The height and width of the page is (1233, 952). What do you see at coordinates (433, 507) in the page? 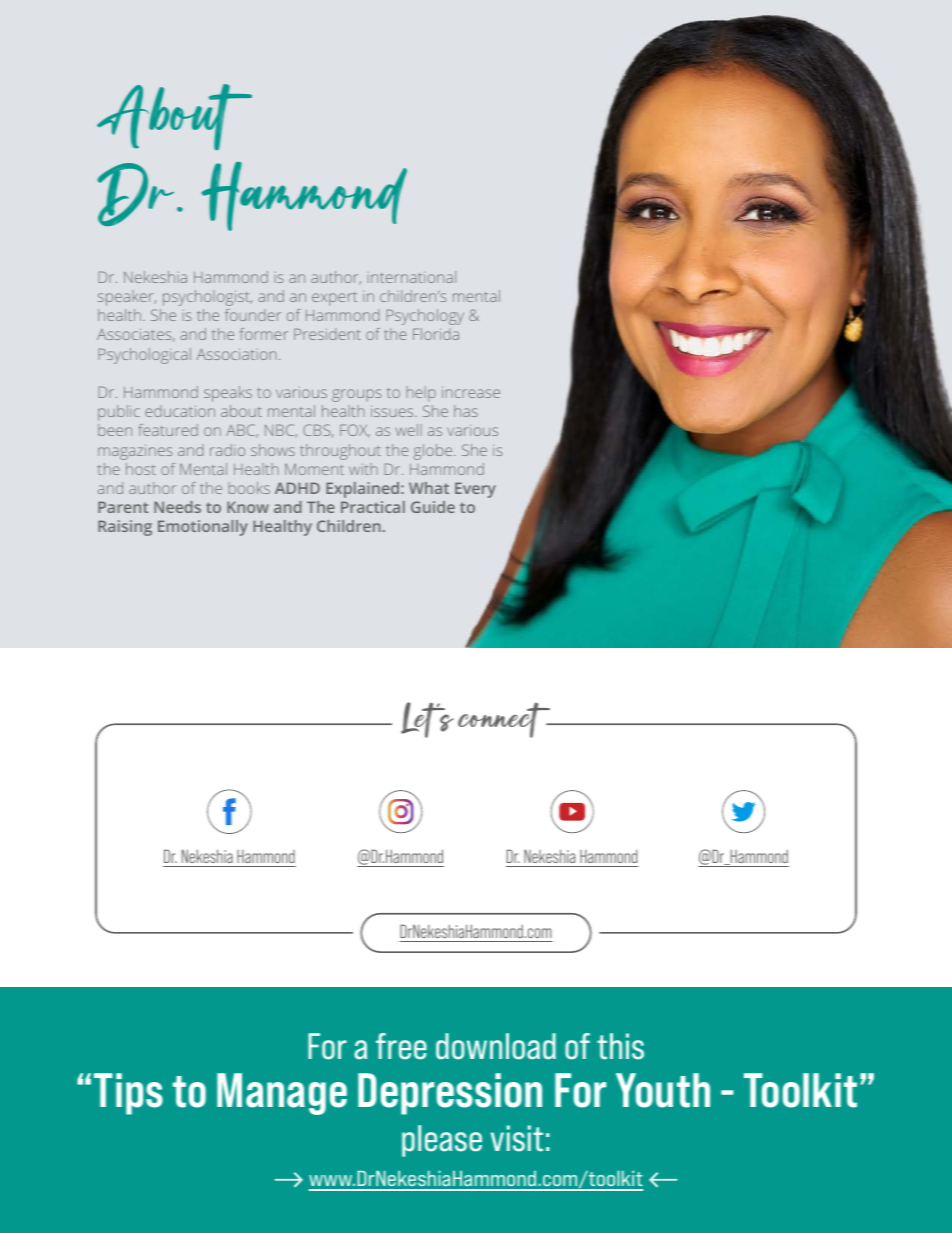
I see `Guide` at bounding box center [433, 507].
